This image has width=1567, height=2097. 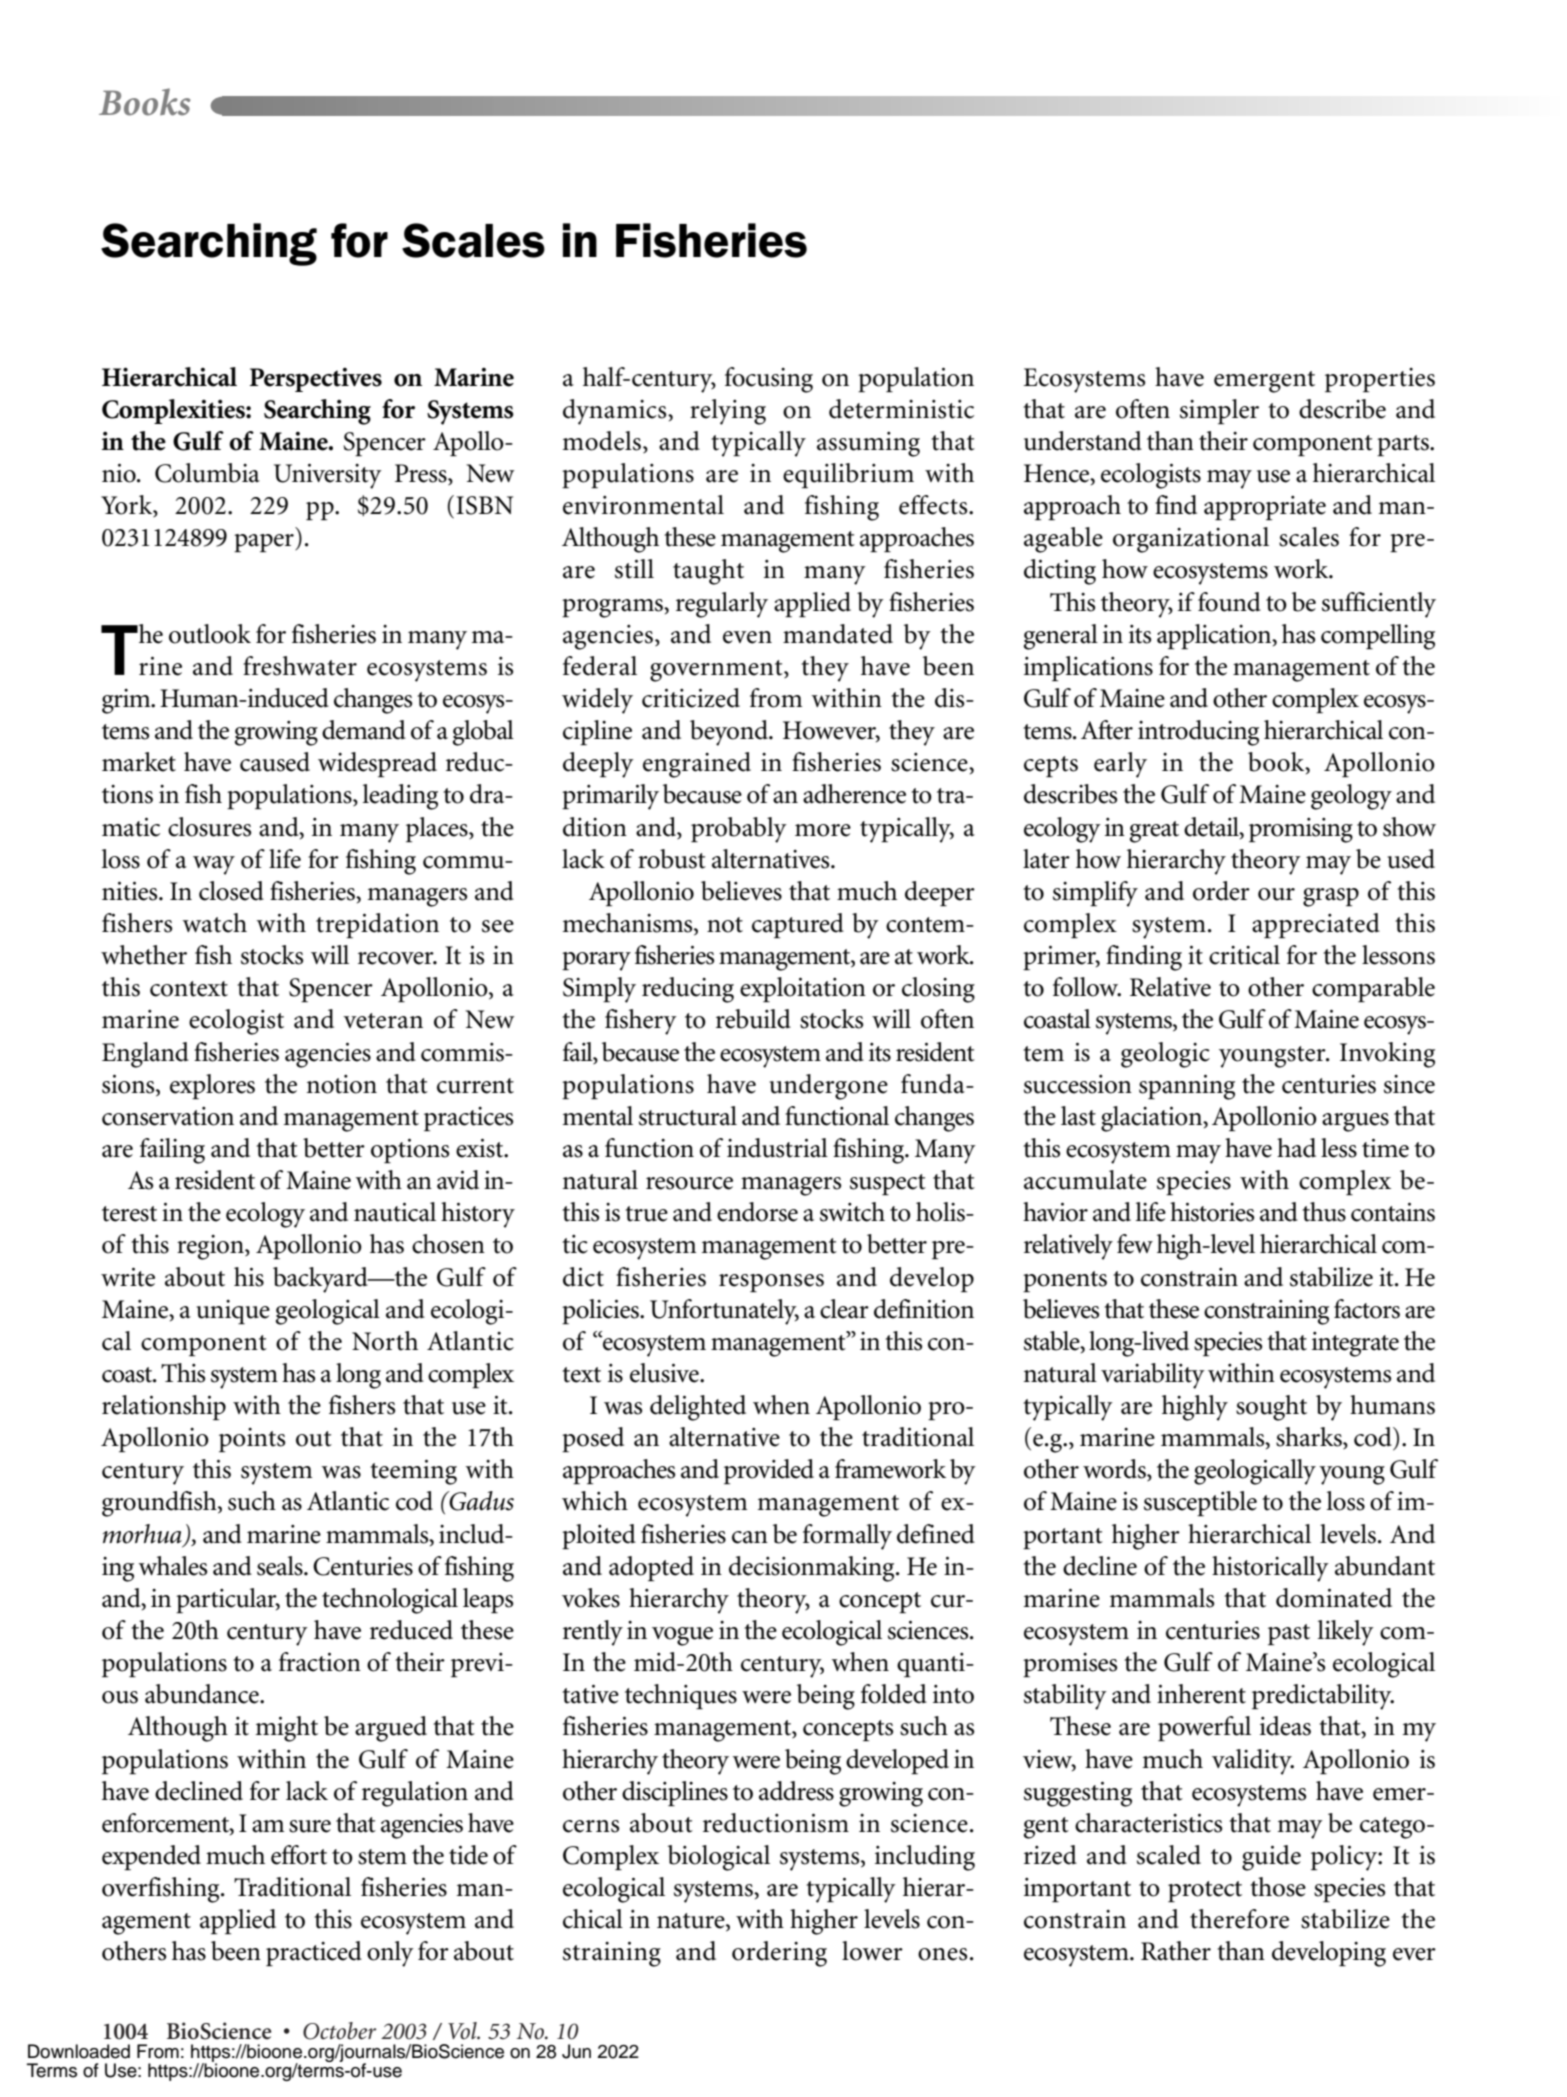 I want to click on relying, so click(x=728, y=412).
